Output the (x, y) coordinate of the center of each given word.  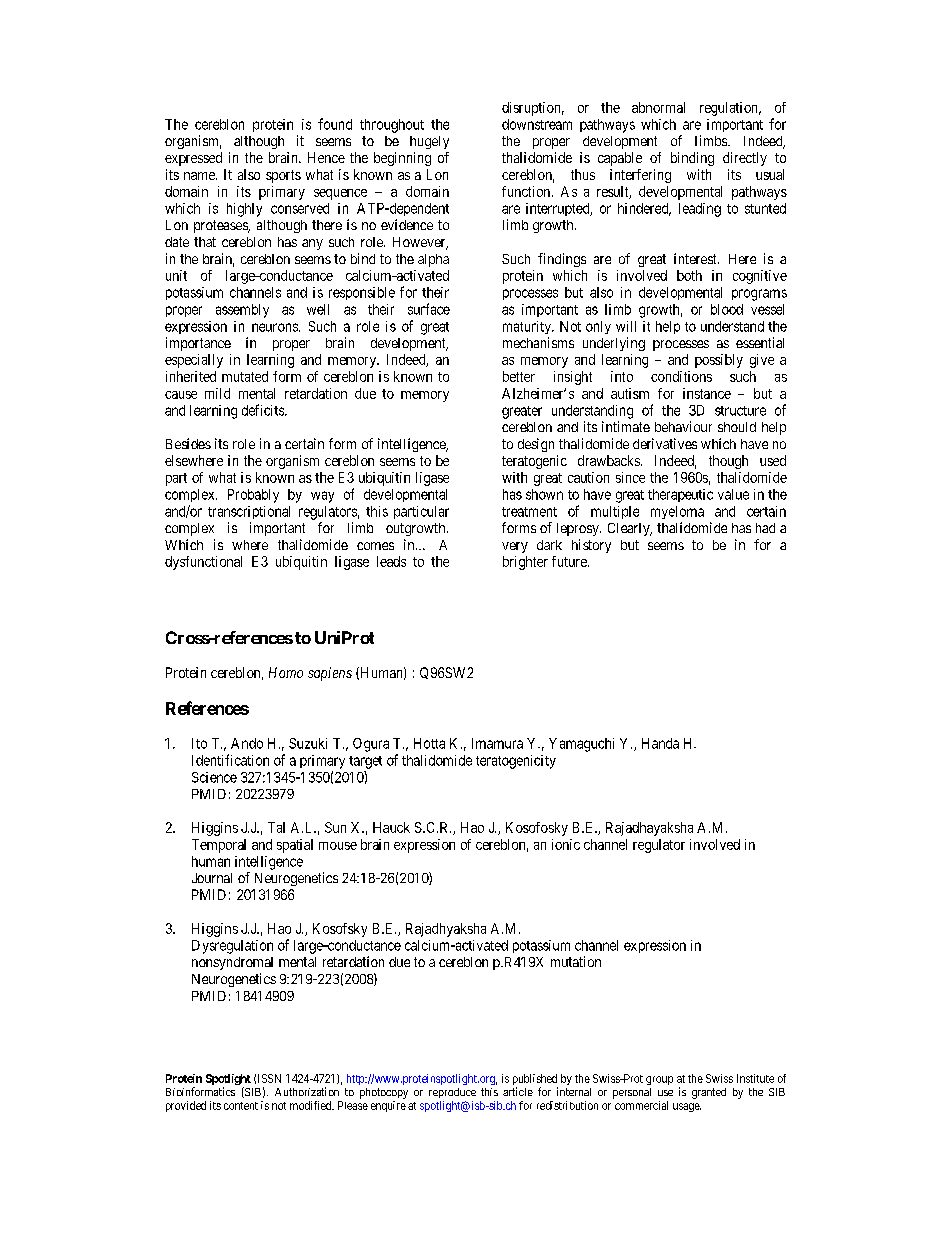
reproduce (452, 1093)
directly (745, 159)
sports (283, 176)
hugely (429, 142)
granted (709, 1093)
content (241, 1106)
